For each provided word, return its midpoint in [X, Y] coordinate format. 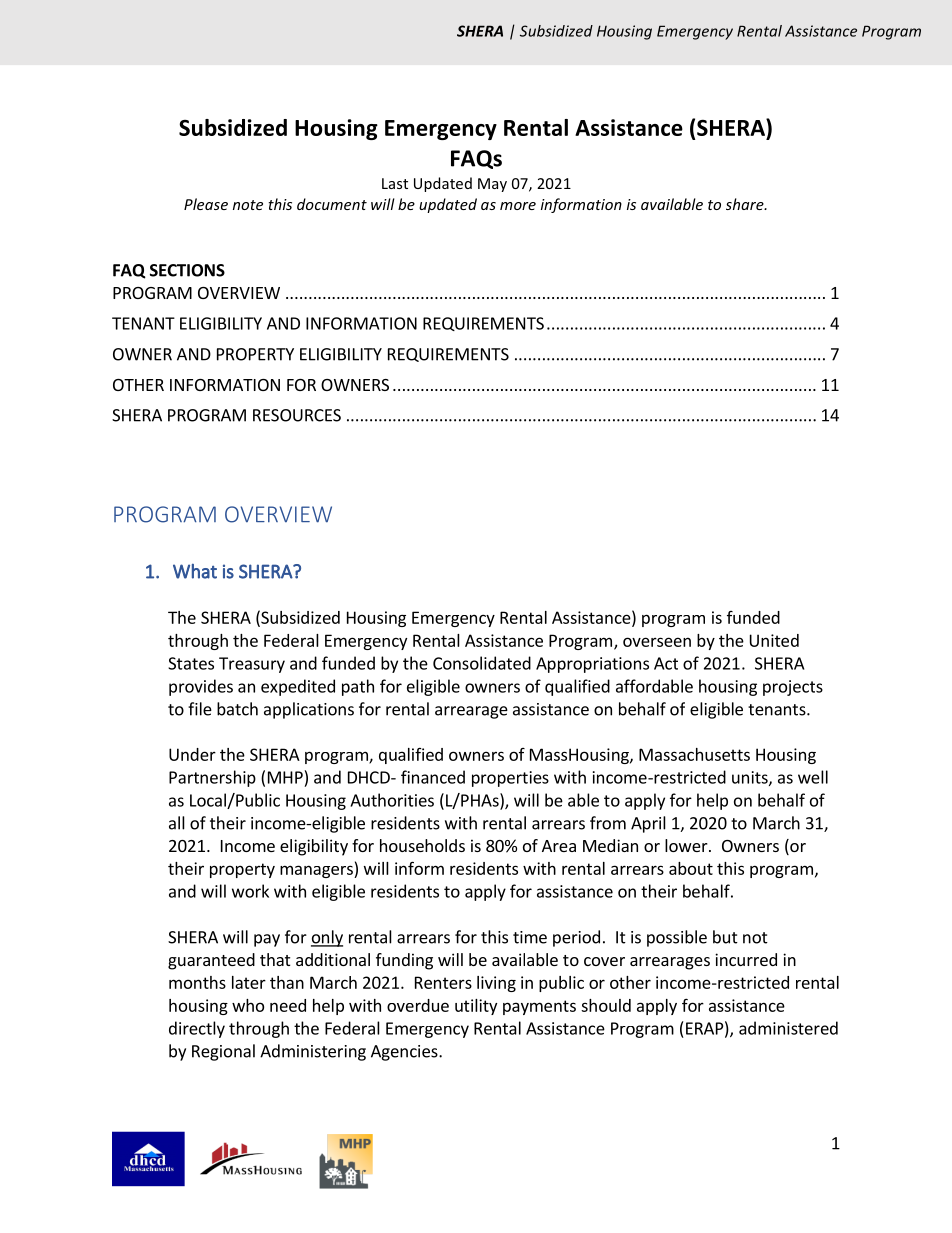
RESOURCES [297, 415]
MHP [285, 777]
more [518, 206]
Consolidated [482, 663]
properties [510, 779]
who [248, 1005]
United [774, 640]
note [248, 205]
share [746, 204]
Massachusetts [694, 754]
